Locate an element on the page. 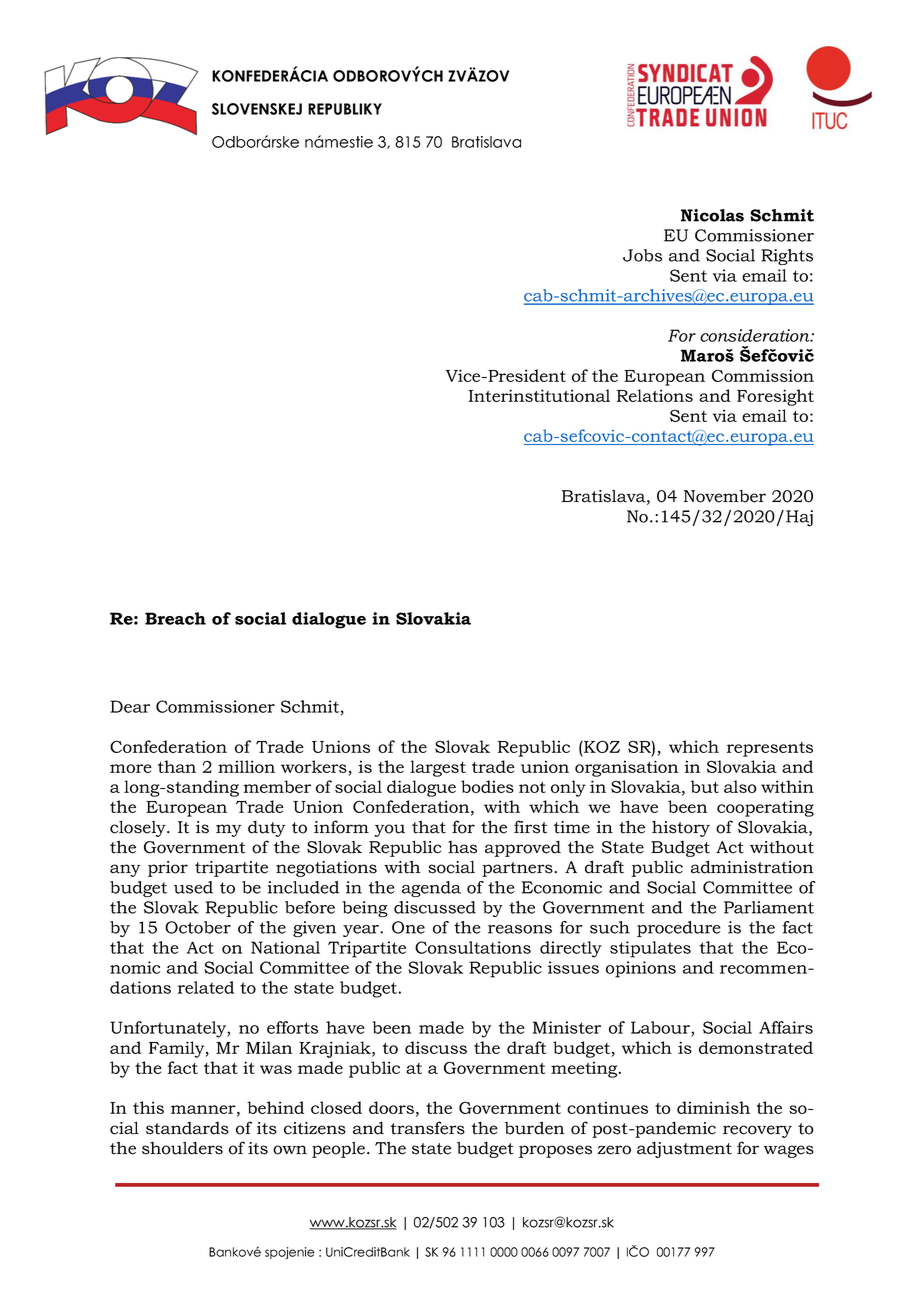 Image resolution: width=924 pixels, height=1308 pixels. diminish is located at coordinates (713, 1107).
